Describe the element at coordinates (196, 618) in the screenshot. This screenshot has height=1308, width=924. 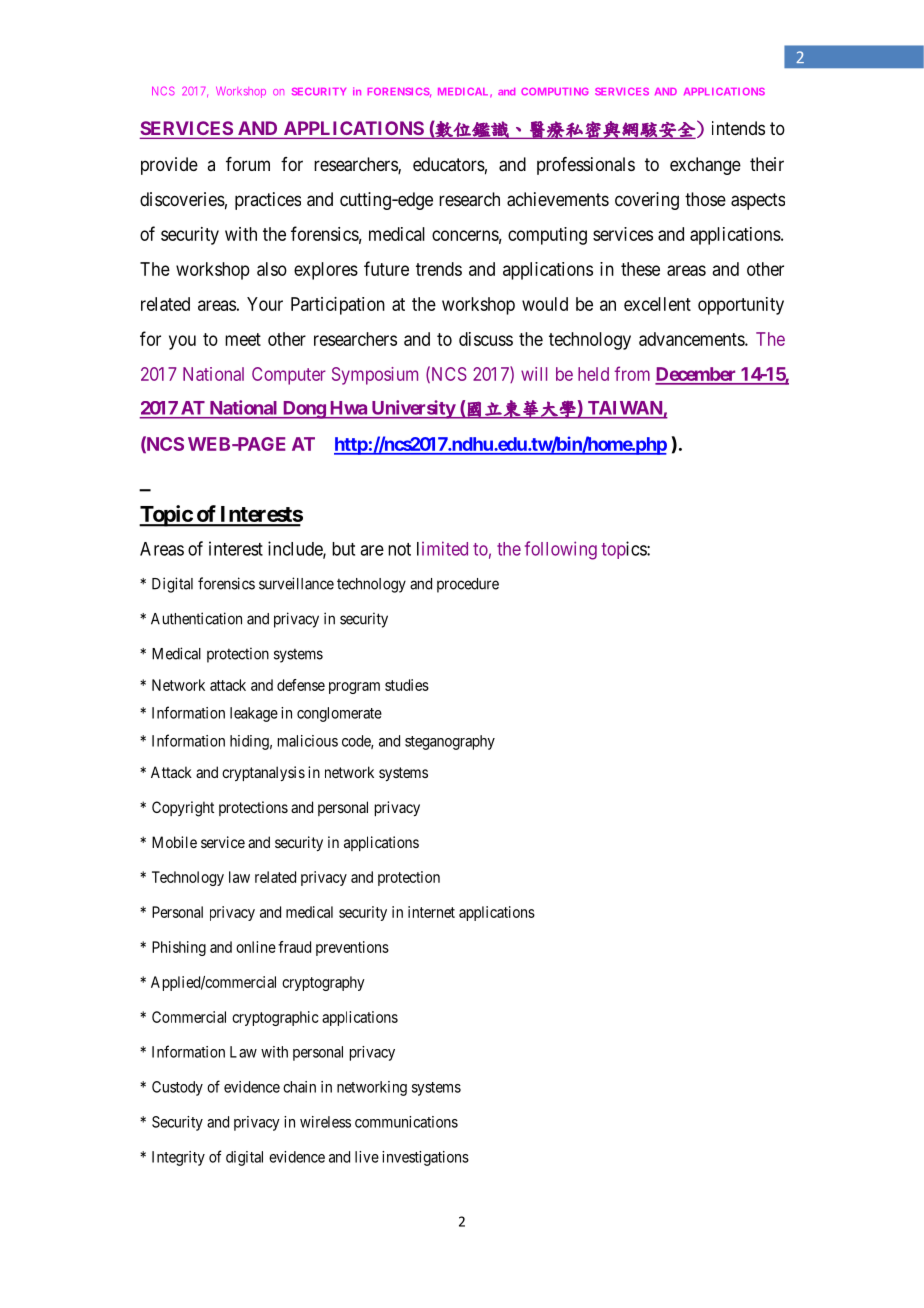
I see `Authentication` at that location.
